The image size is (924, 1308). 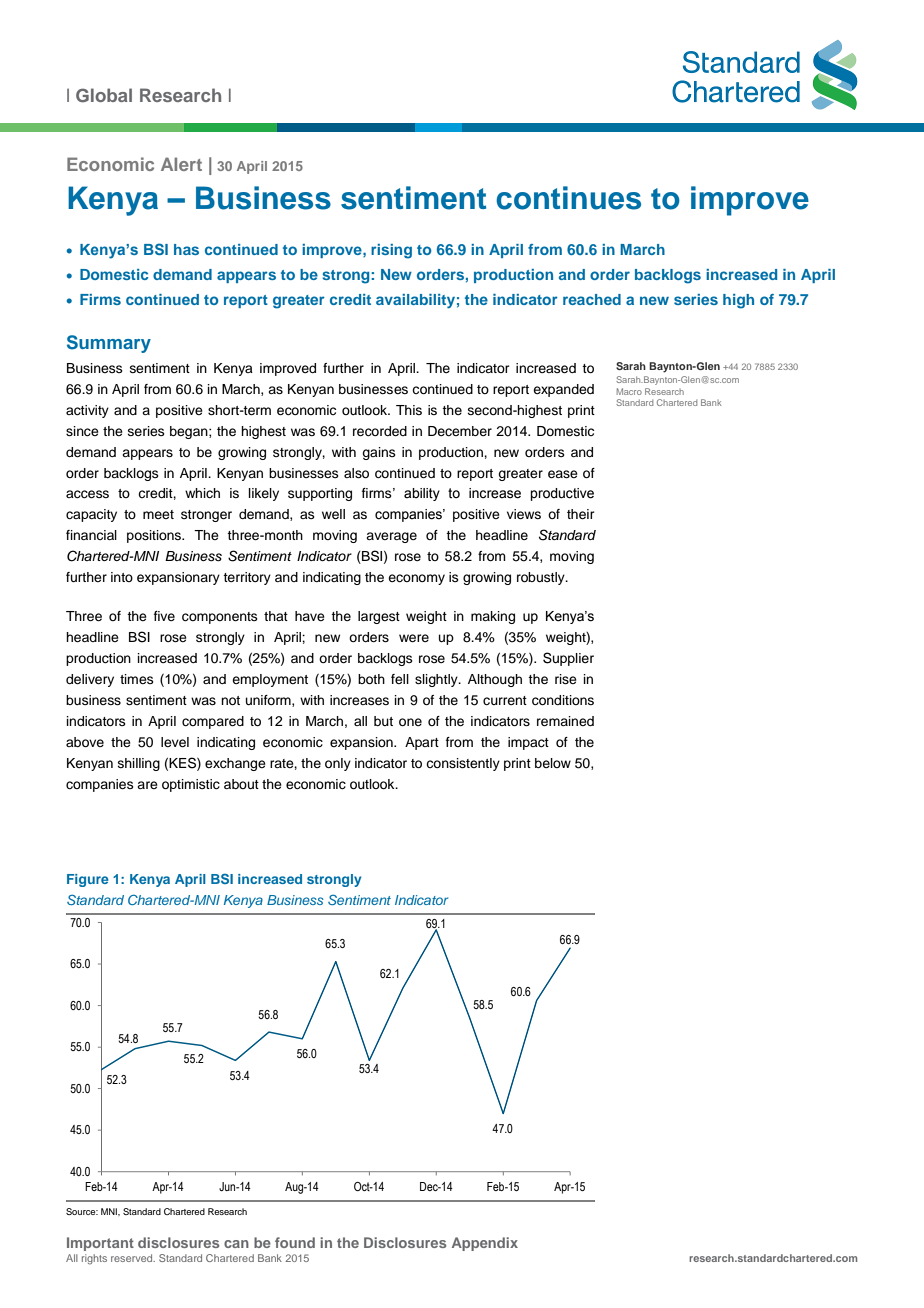 What do you see at coordinates (485, 1244) in the screenshot?
I see `Appendix` at bounding box center [485, 1244].
